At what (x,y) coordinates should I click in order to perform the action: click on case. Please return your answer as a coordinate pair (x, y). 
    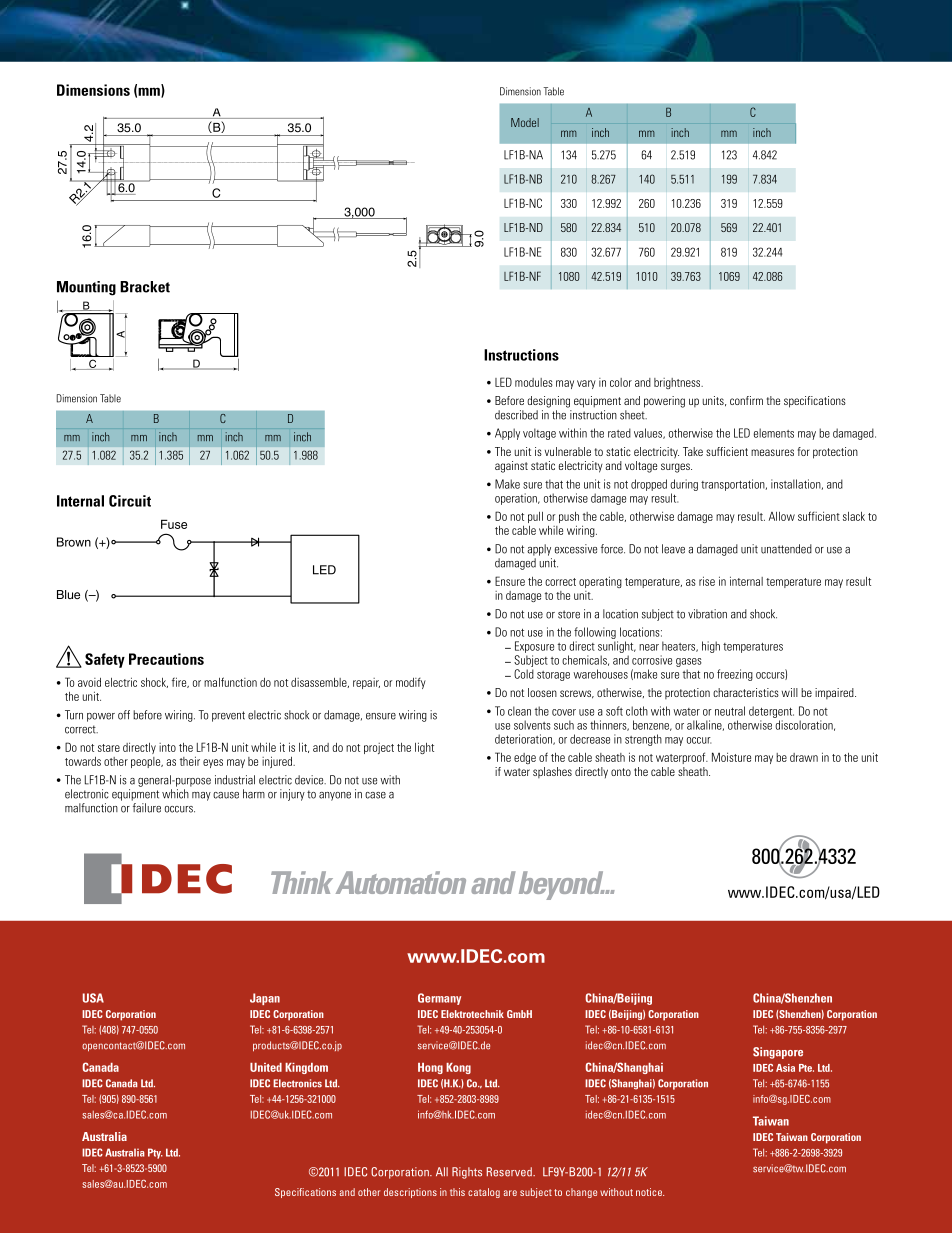
    Looking at the image, I should click on (375, 795).
